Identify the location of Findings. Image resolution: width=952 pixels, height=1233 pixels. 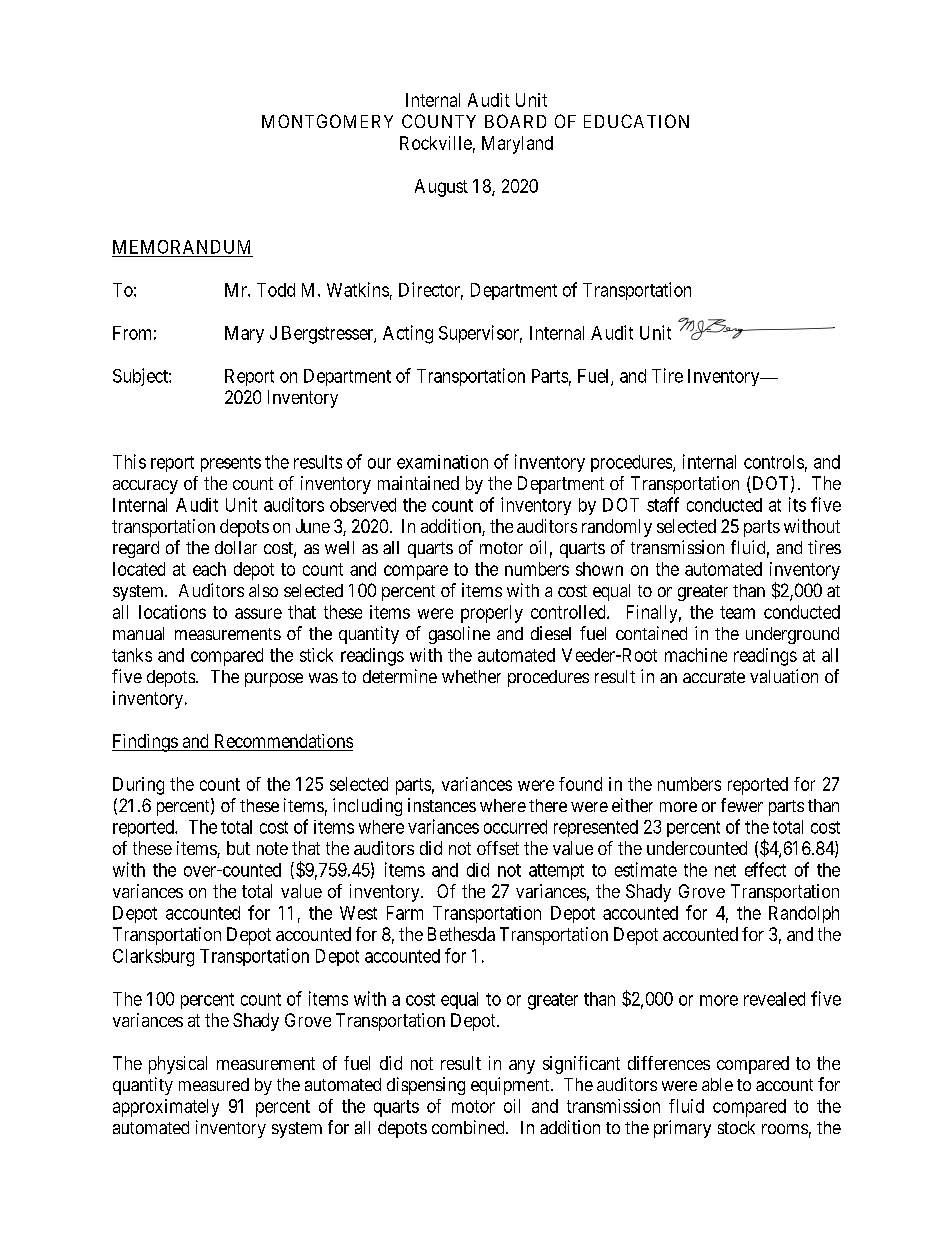
(145, 743).
